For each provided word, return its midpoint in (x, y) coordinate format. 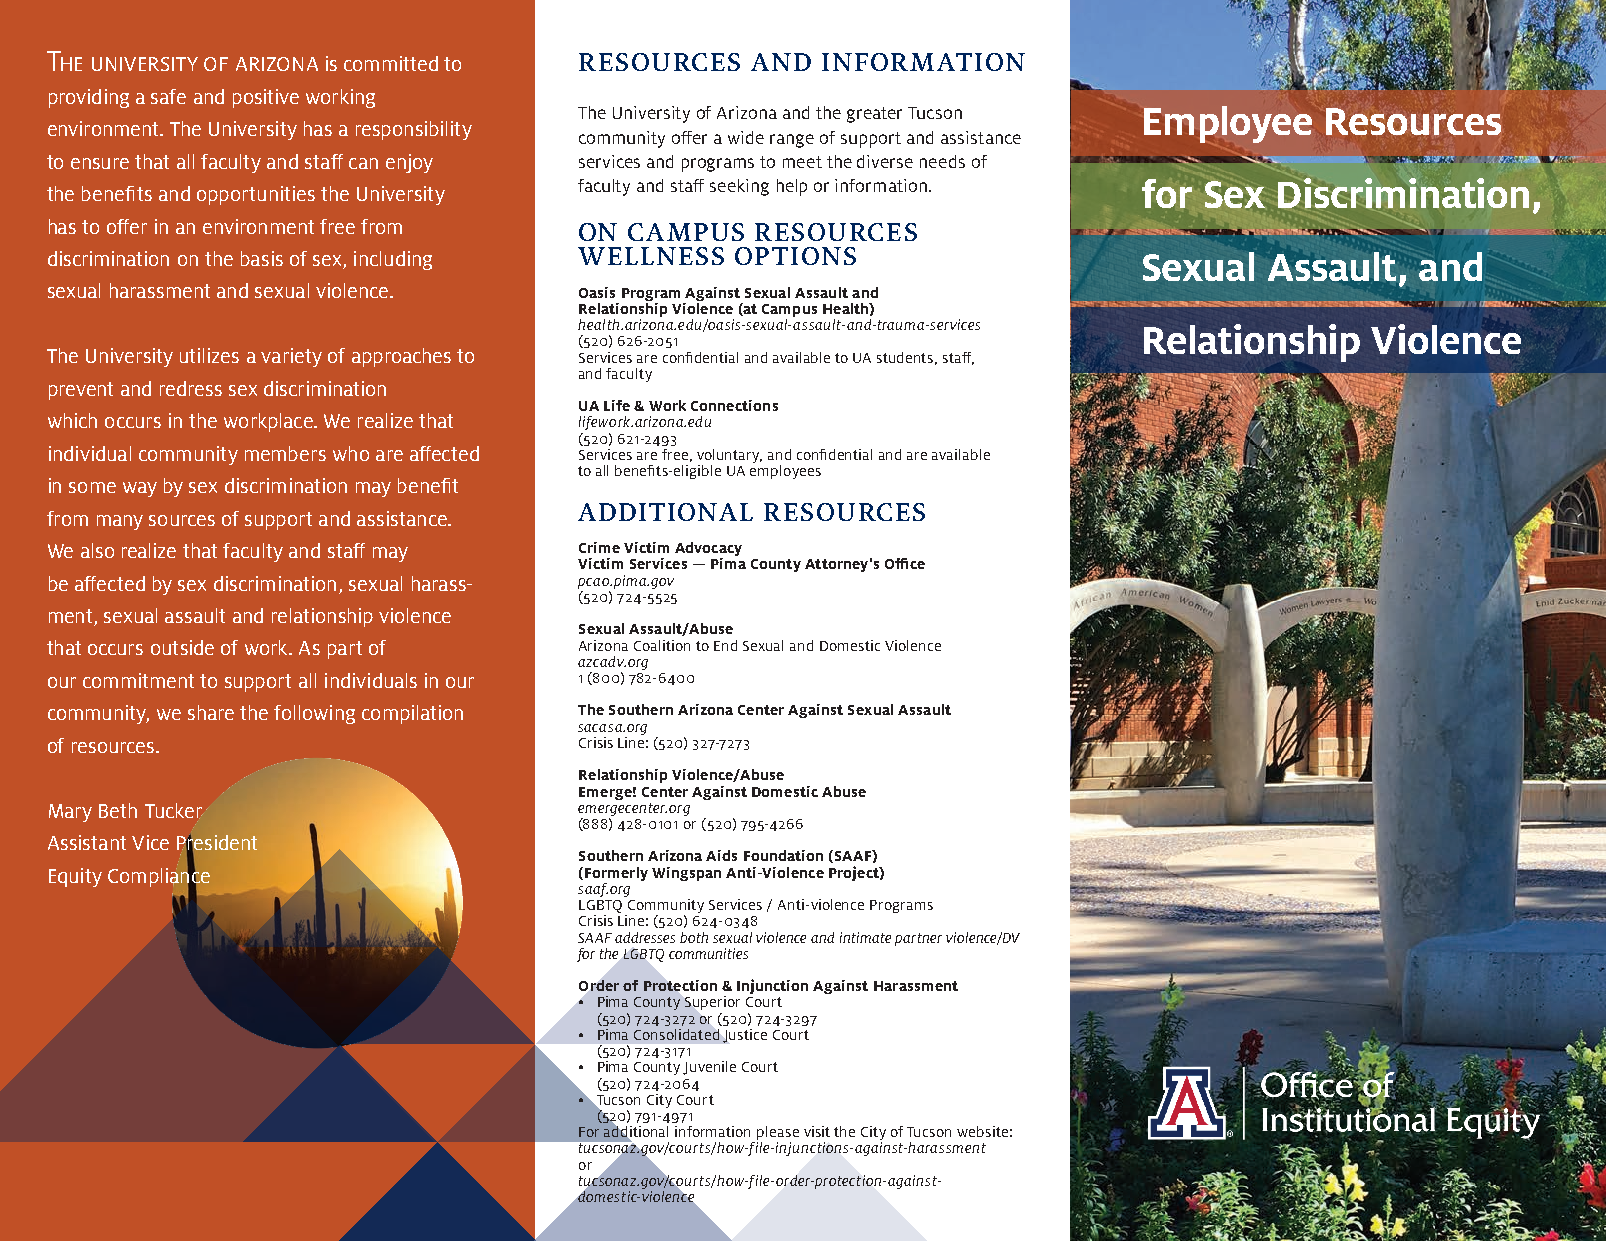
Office (905, 563)
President (217, 843)
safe (168, 96)
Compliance (159, 877)
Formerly (616, 874)
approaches (401, 357)
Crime (599, 547)
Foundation (783, 855)
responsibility (414, 130)
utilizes (209, 355)
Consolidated (676, 1034)
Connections (734, 405)
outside (182, 647)
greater (874, 115)
